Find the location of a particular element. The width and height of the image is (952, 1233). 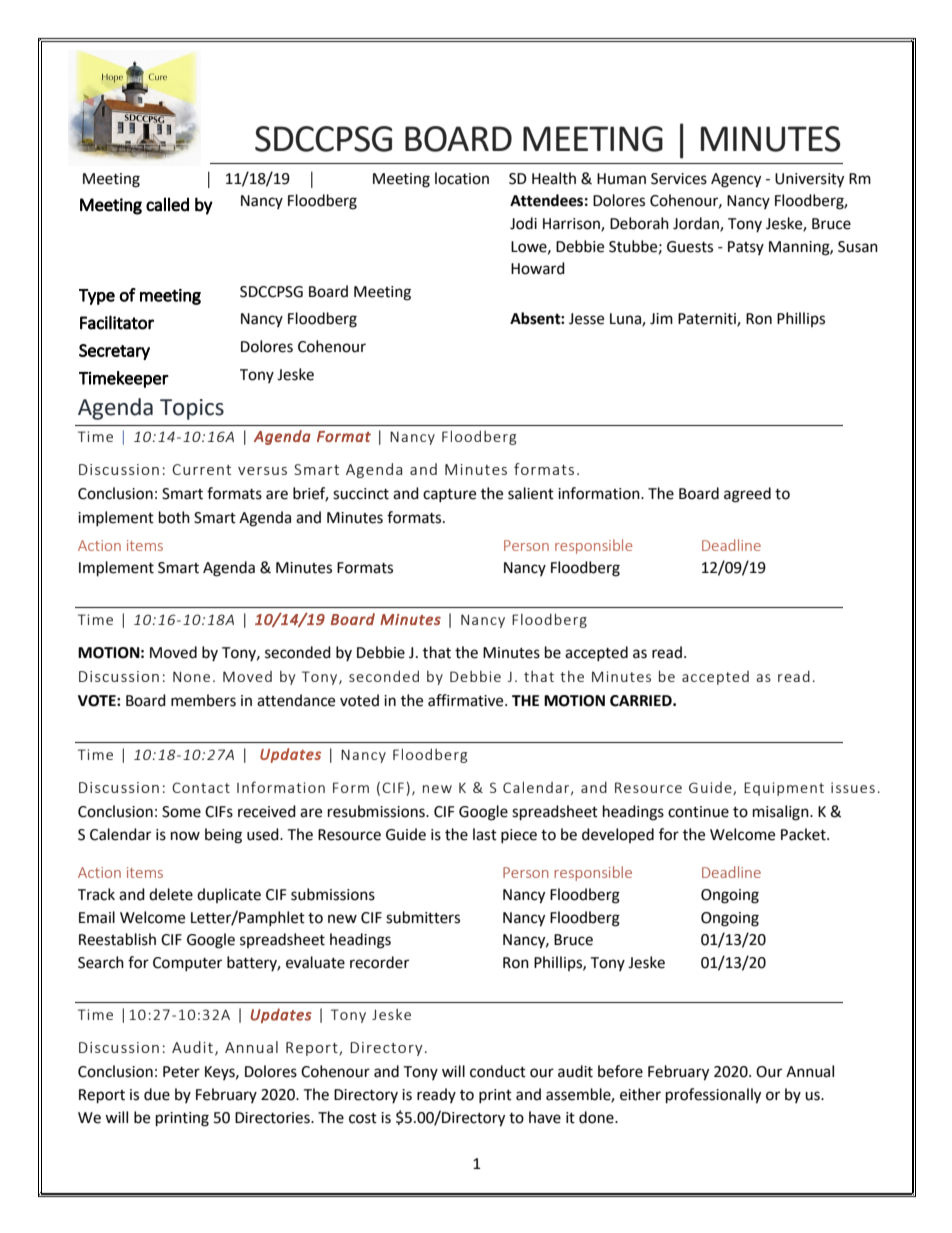

capture is located at coordinates (449, 495).
